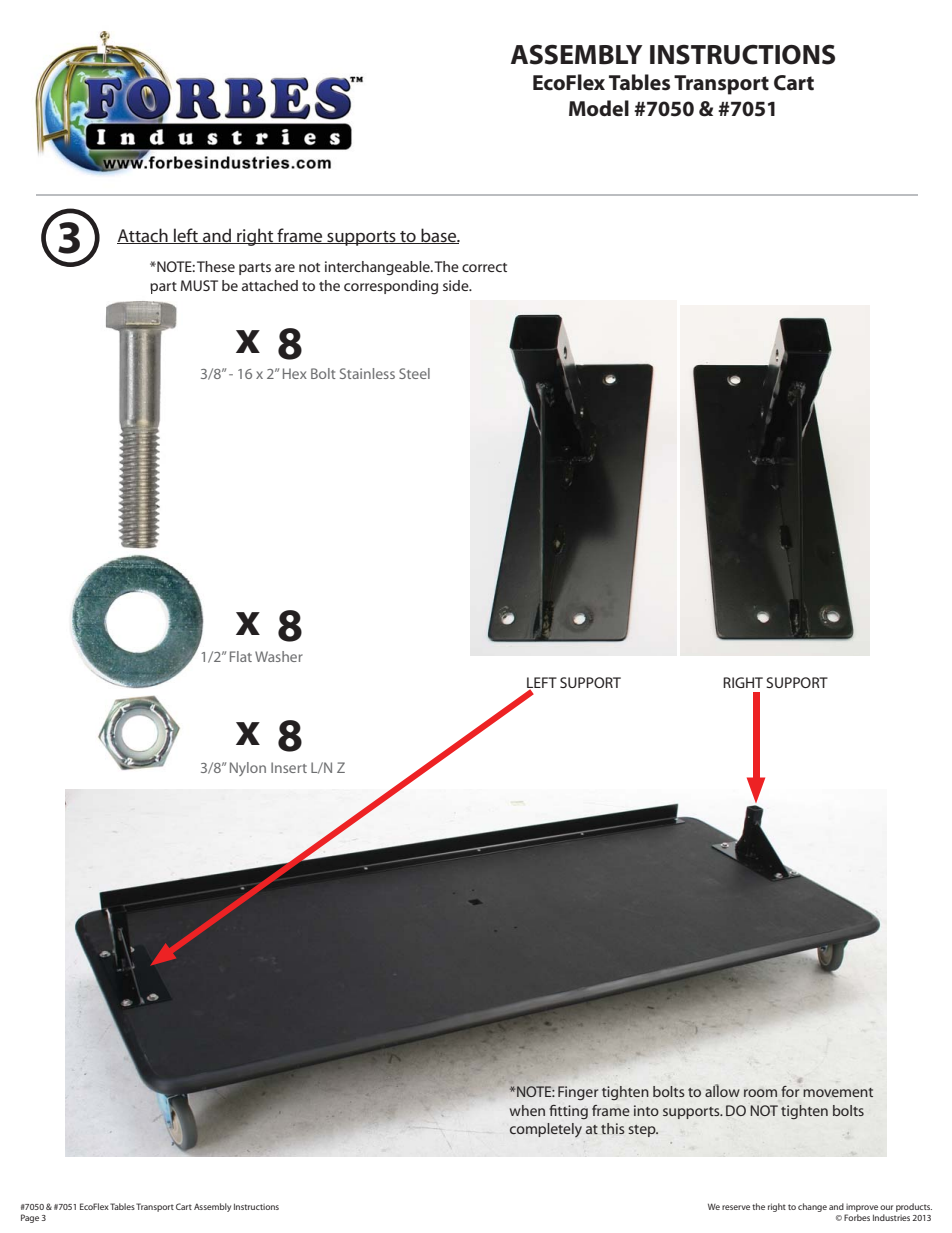 Image resolution: width=952 pixels, height=1233 pixels. Describe the element at coordinates (578, 1093) in the screenshot. I see `Finger` at that location.
